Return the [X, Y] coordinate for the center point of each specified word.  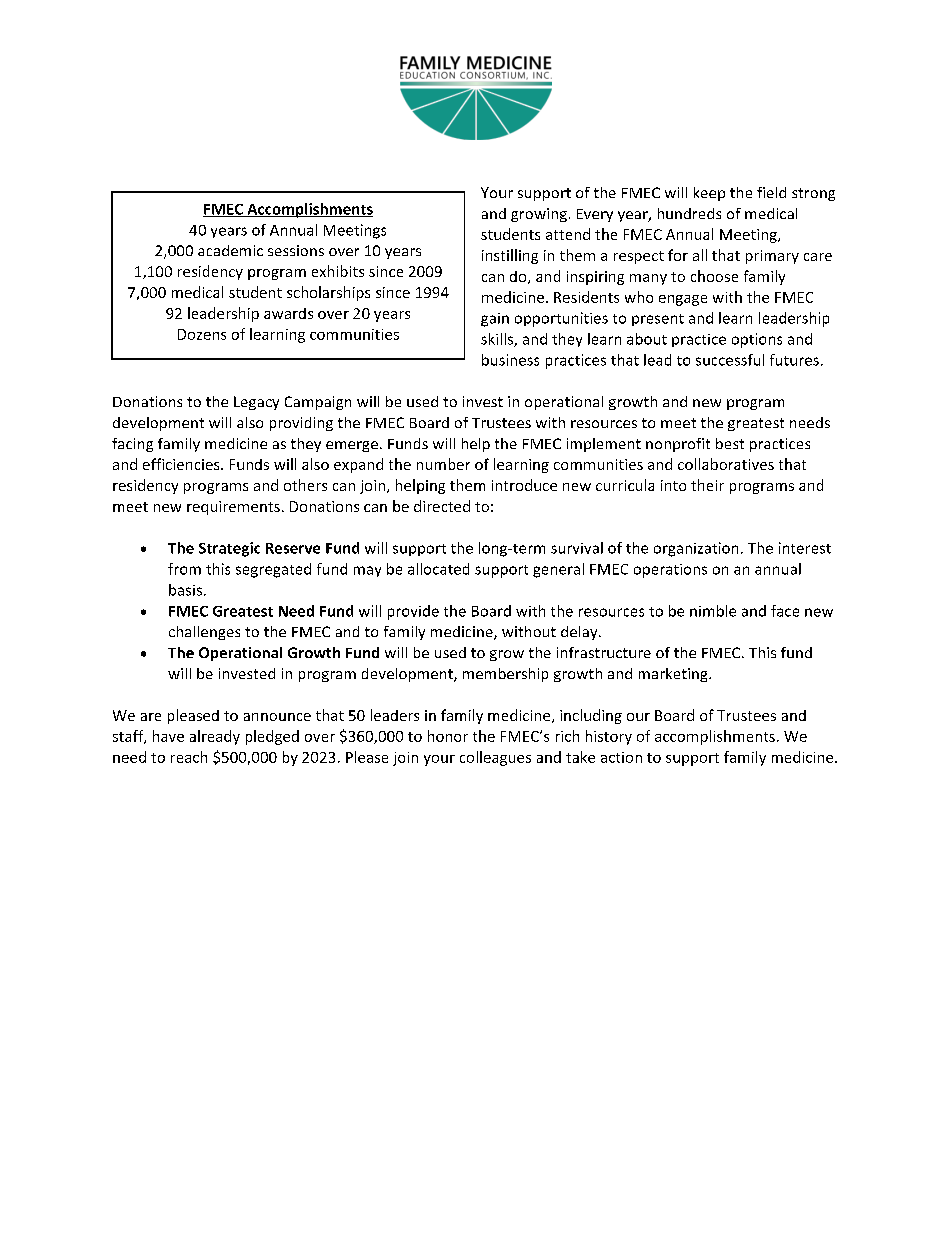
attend [568, 234]
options [757, 340]
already [215, 737]
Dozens [202, 334]
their [707, 485]
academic [230, 250]
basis [185, 590]
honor [448, 736]
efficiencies [182, 464]
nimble [713, 611]
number [443, 464]
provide [413, 612]
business [510, 360]
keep [709, 194]
